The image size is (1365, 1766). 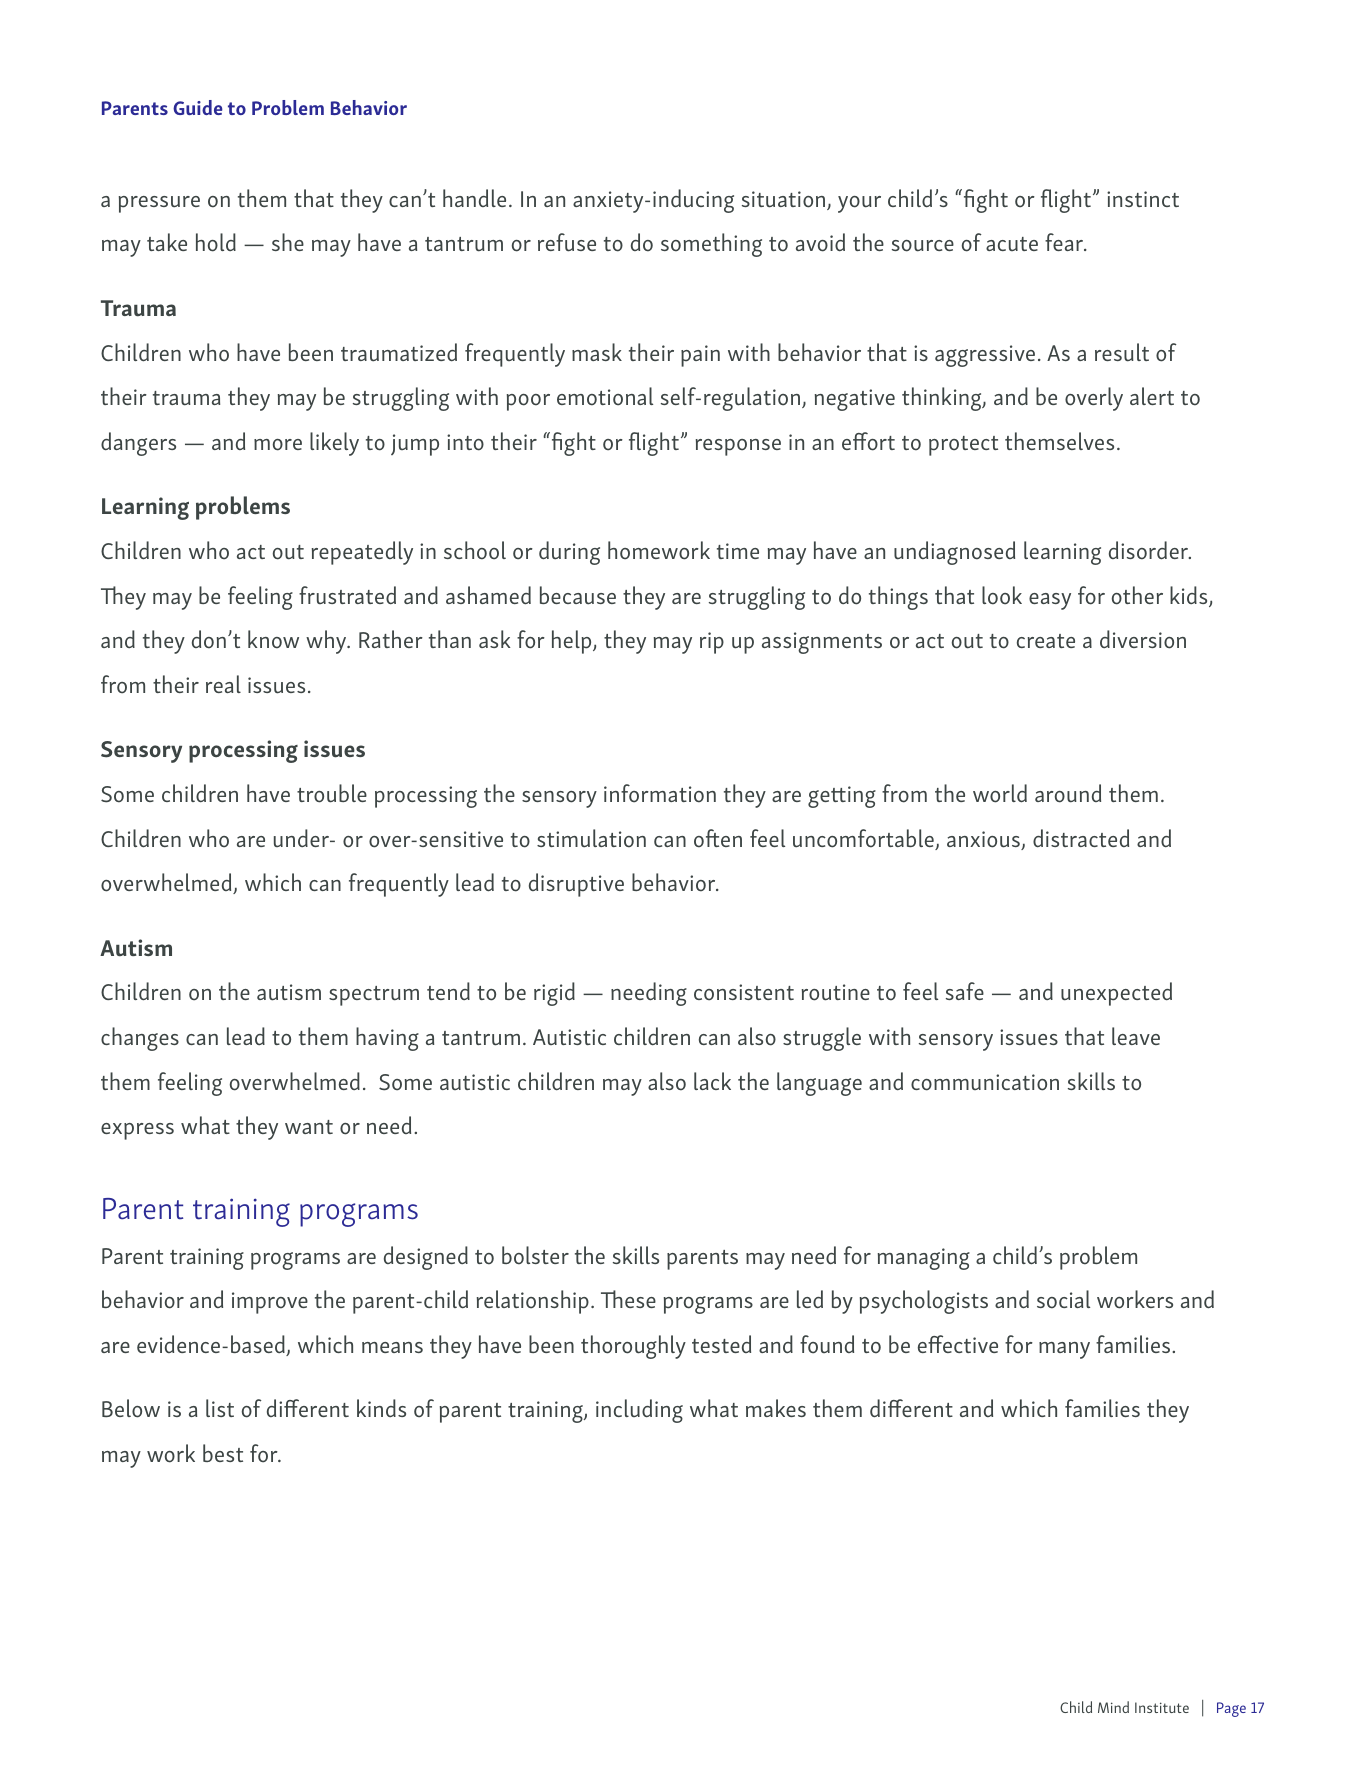 I want to click on situation, so click(x=785, y=200).
